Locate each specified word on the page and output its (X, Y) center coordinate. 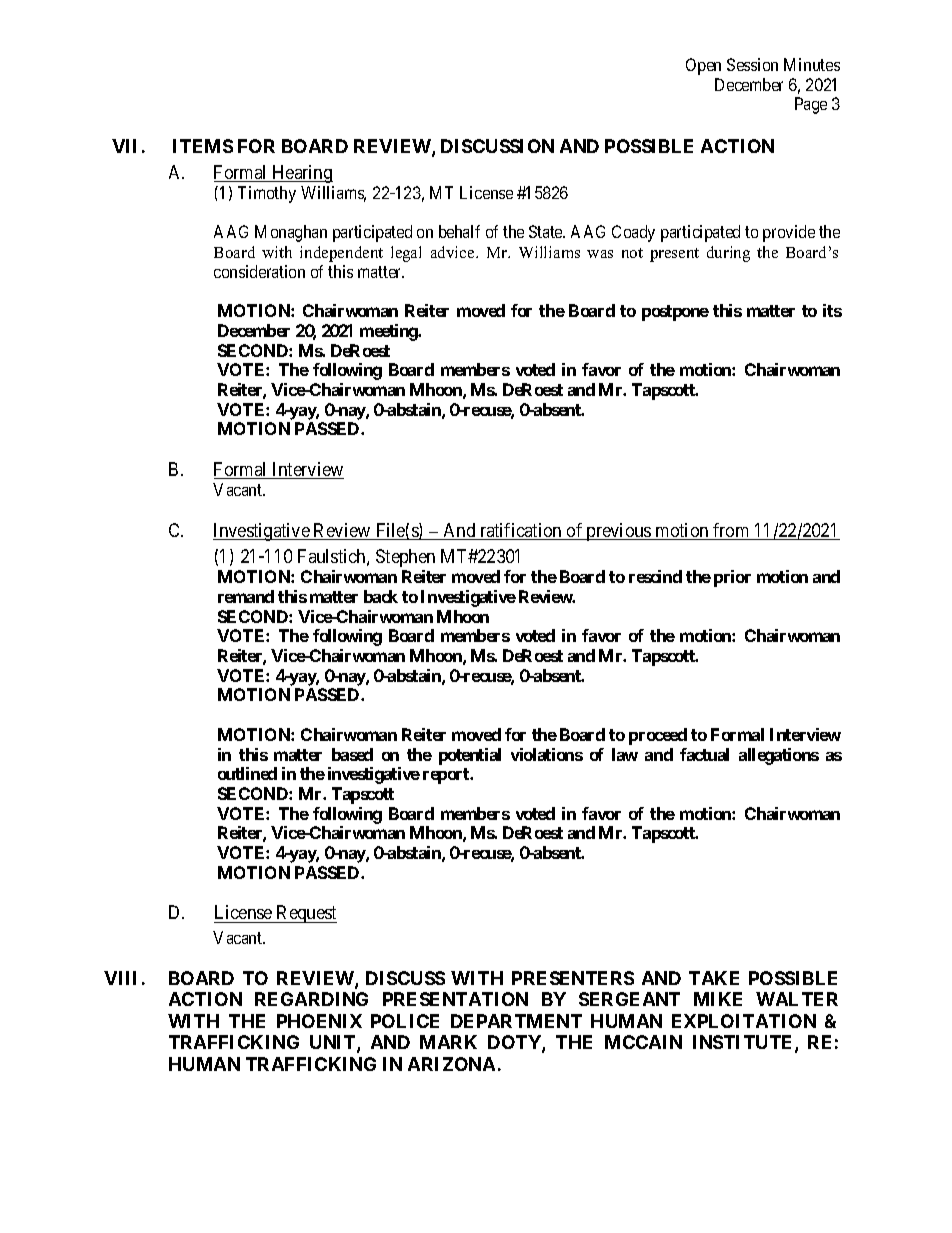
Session (752, 64)
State (547, 231)
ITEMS (203, 146)
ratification (521, 531)
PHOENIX (319, 1021)
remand (246, 596)
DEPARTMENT (516, 1021)
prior (732, 578)
